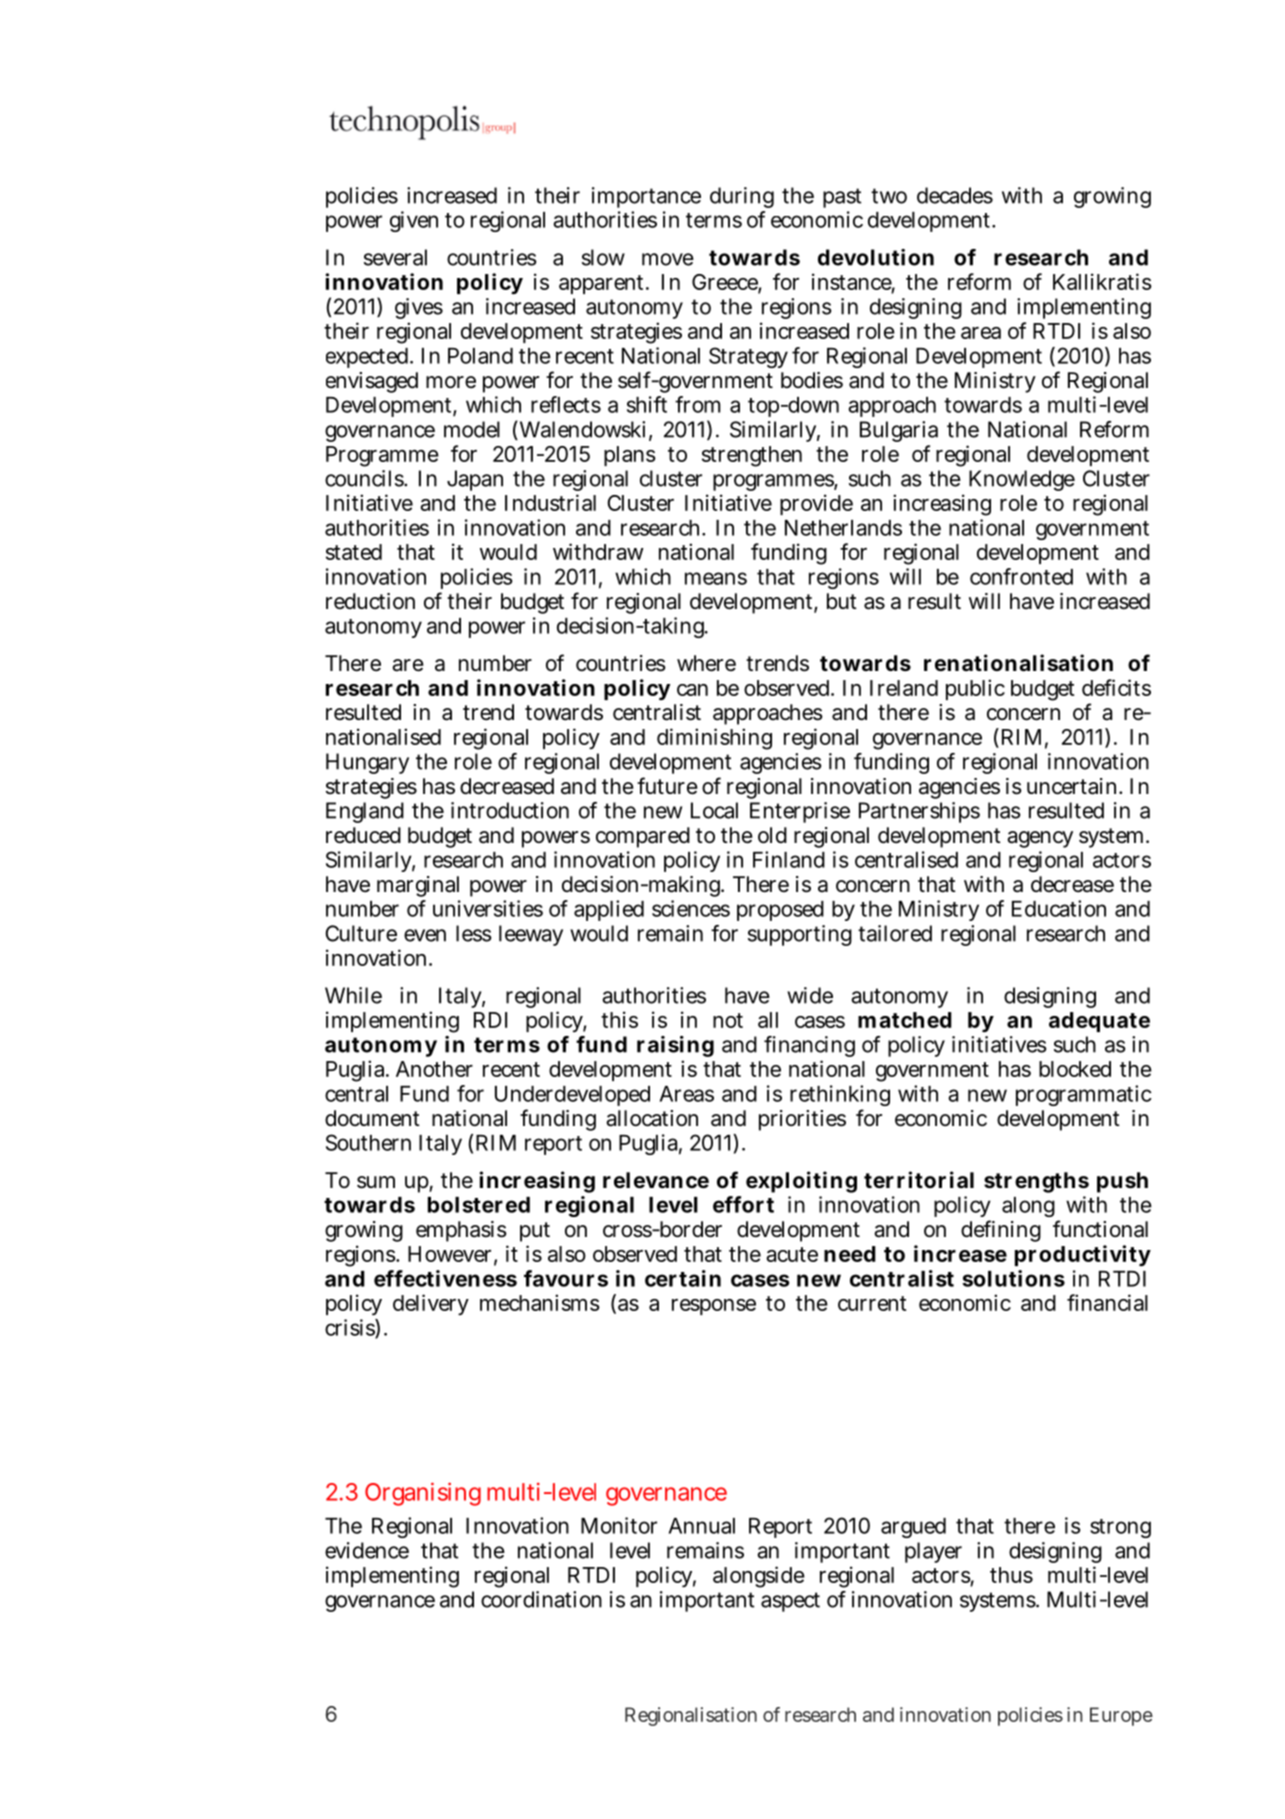  What do you see at coordinates (541, 1599) in the screenshot?
I see `coordination` at bounding box center [541, 1599].
